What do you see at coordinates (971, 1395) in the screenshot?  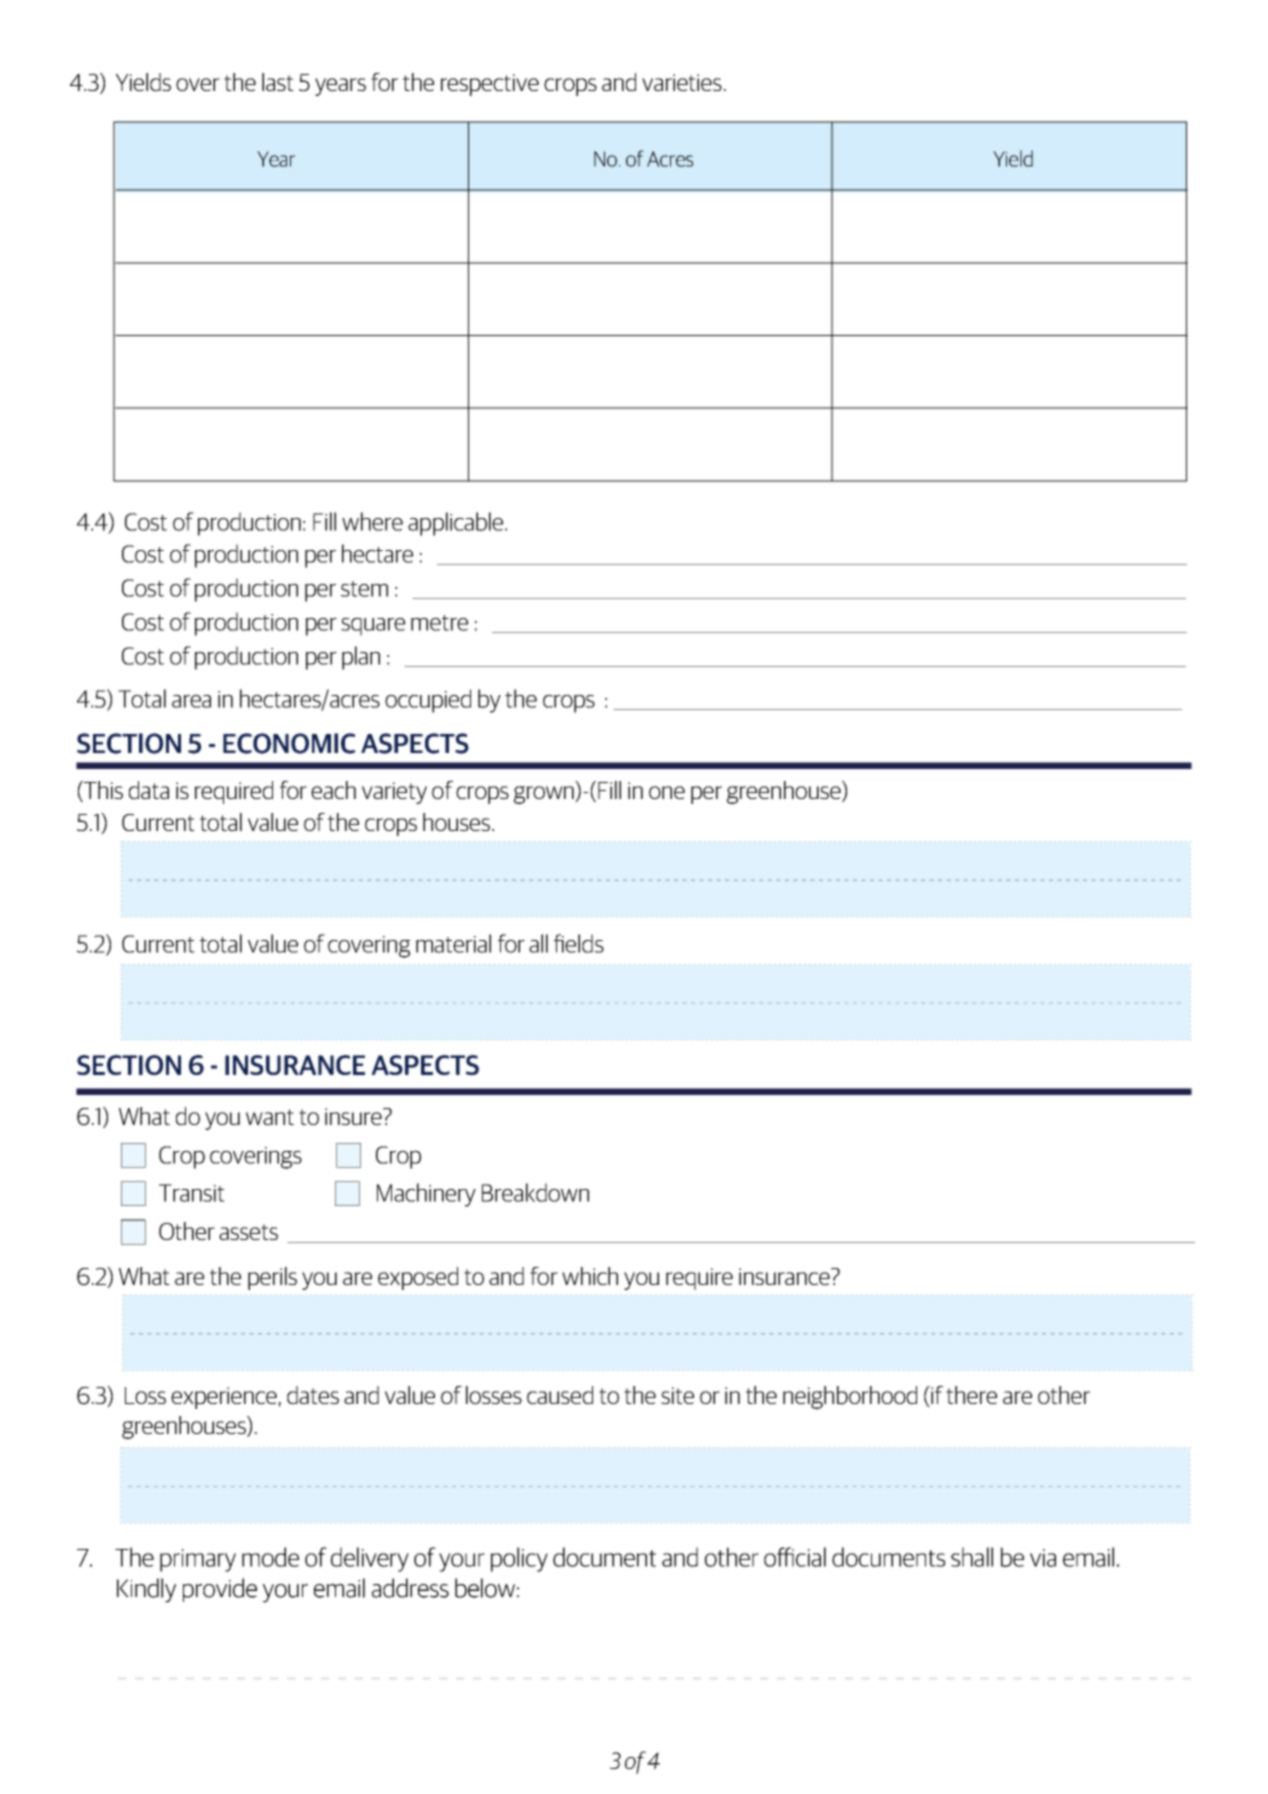 I see `there` at bounding box center [971, 1395].
